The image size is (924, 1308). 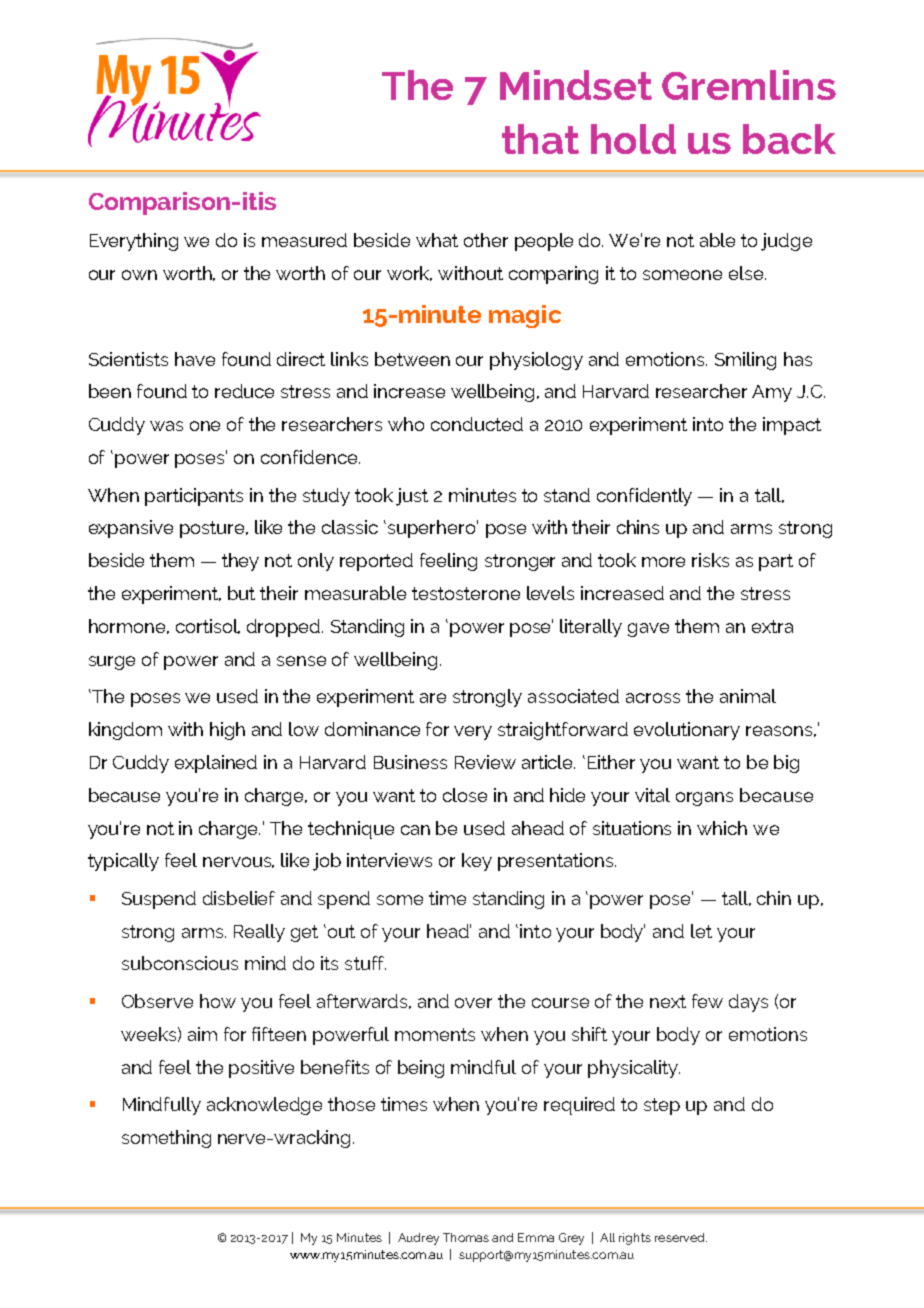 I want to click on nervous, so click(x=238, y=862).
